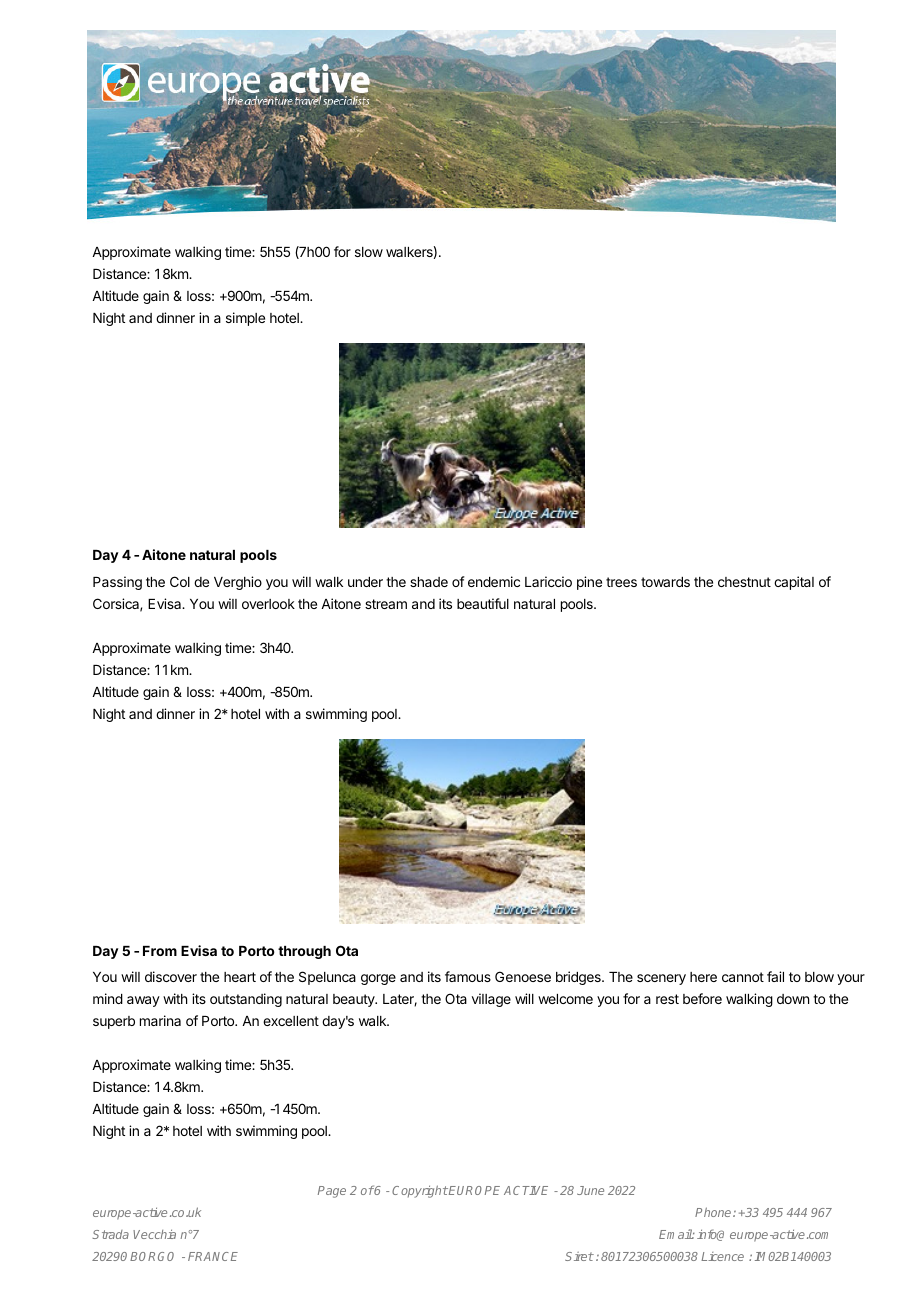 Image resolution: width=924 pixels, height=1308 pixels. What do you see at coordinates (369, 252) in the page?
I see `slow` at bounding box center [369, 252].
